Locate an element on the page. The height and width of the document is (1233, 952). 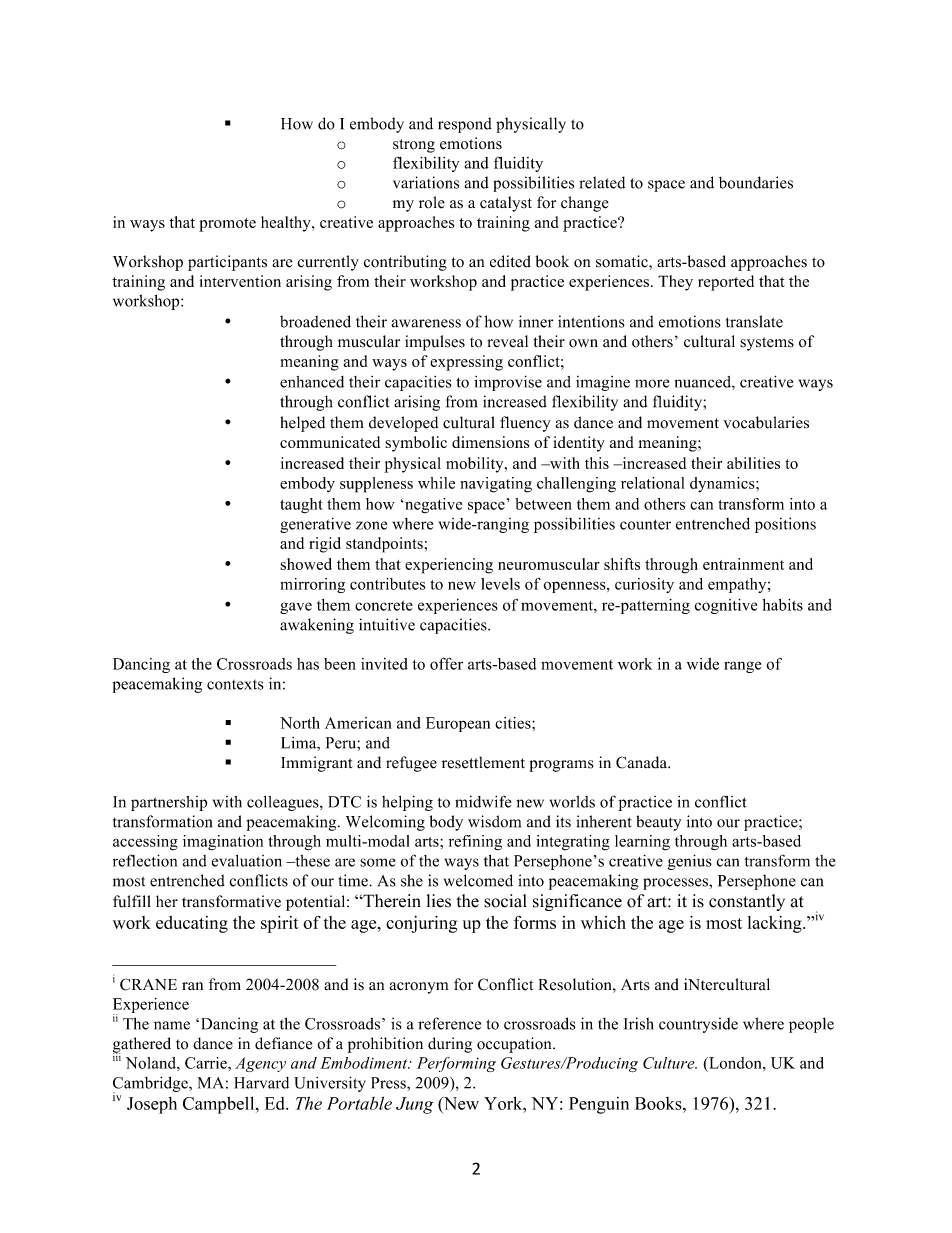
Culture is located at coordinates (670, 1063).
